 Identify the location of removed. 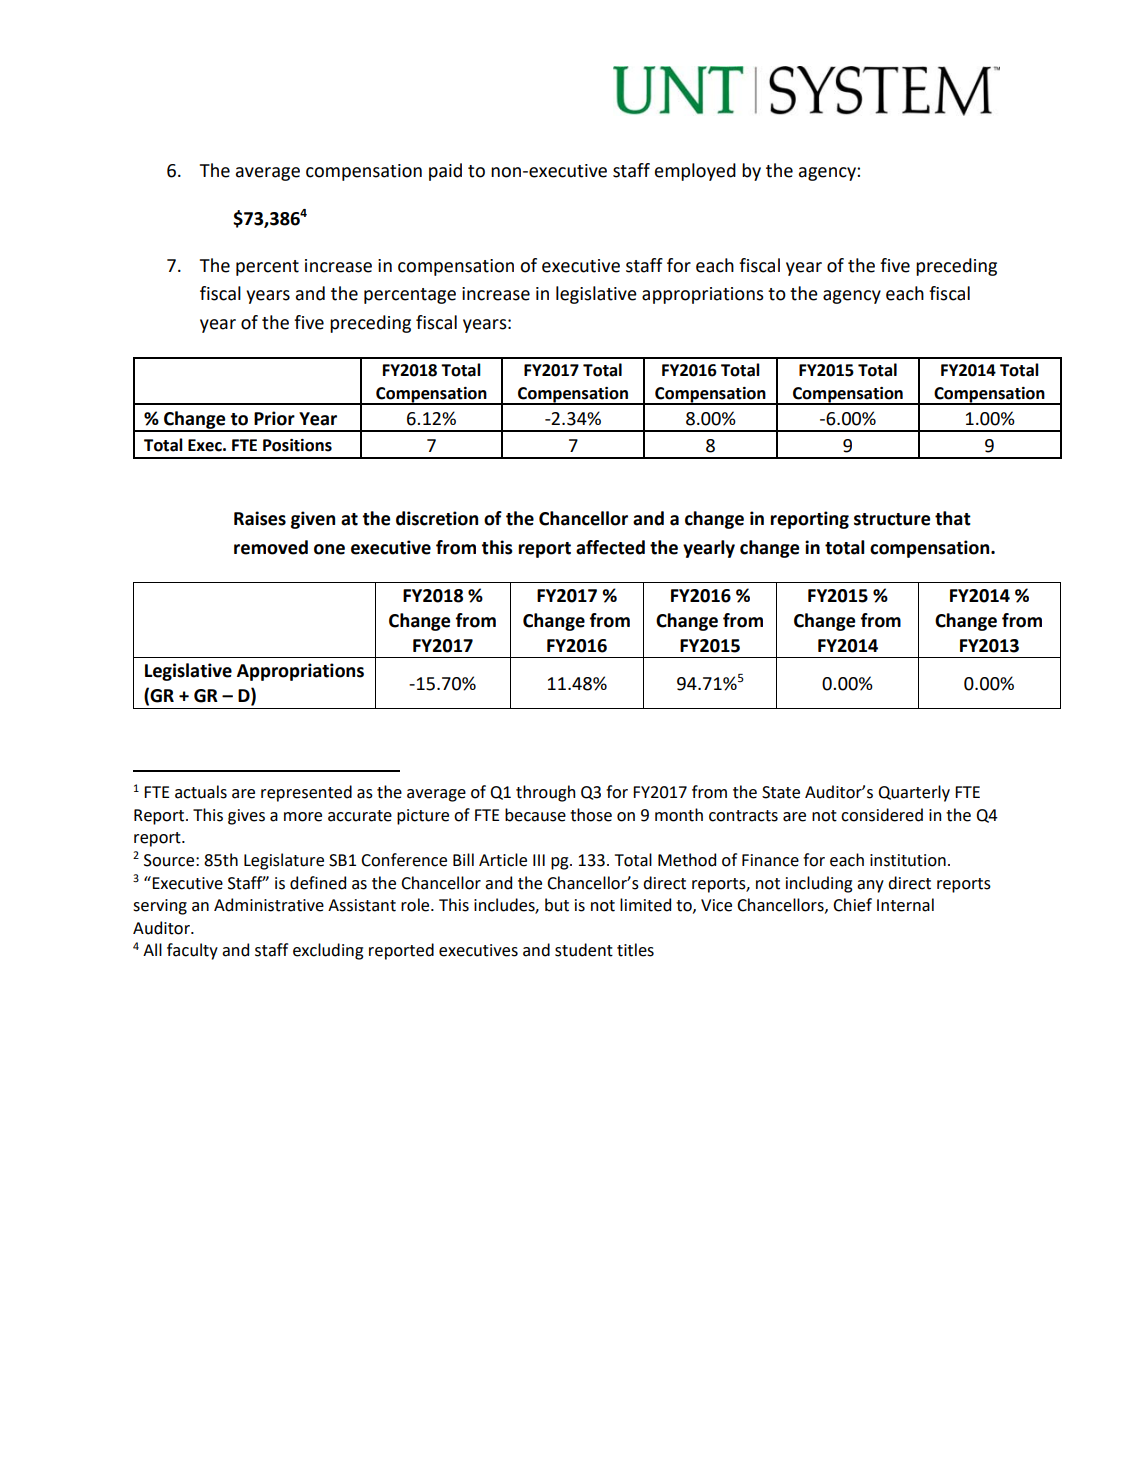
(271, 547).
